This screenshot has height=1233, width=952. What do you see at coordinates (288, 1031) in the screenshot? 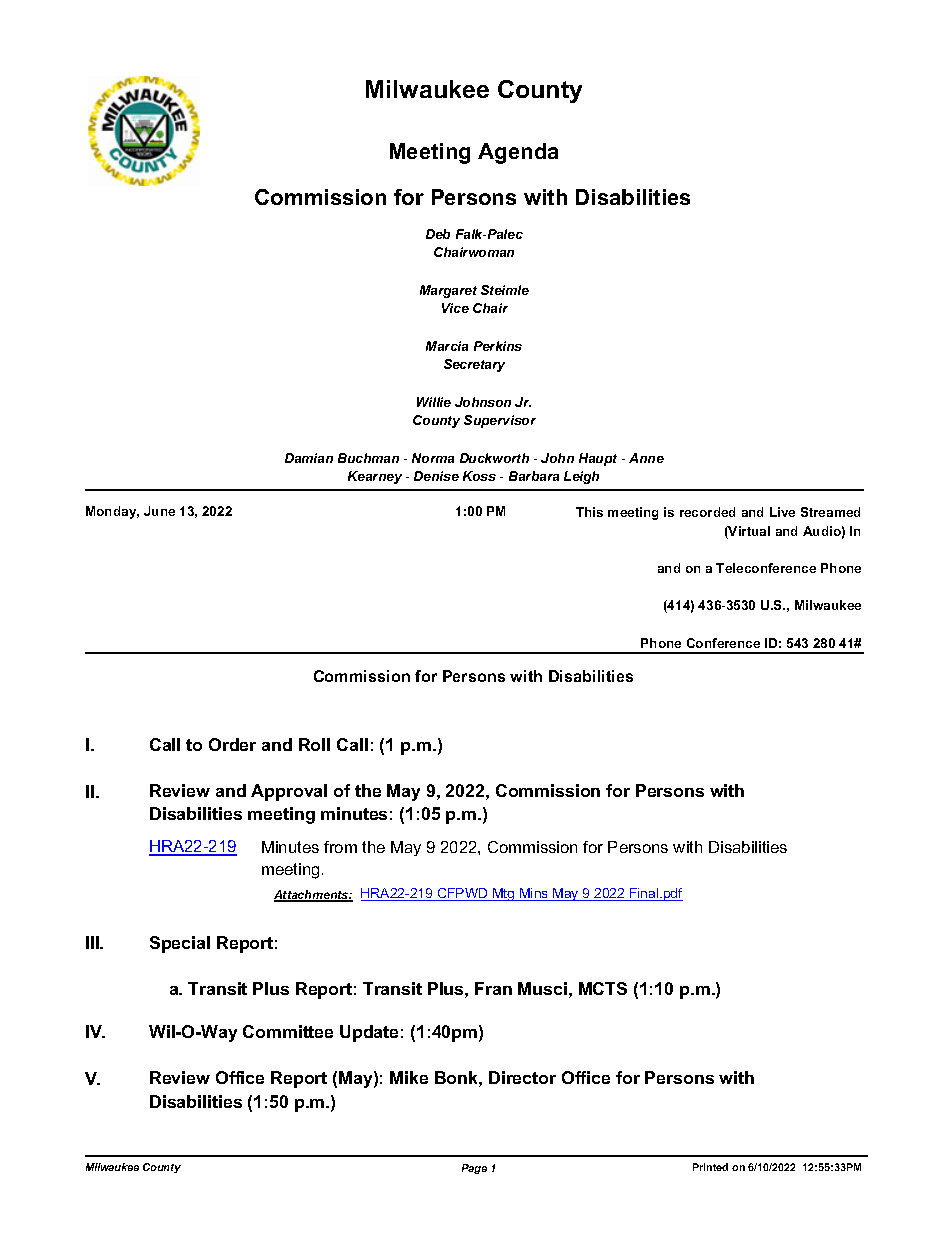
I see `Committee` at bounding box center [288, 1031].
